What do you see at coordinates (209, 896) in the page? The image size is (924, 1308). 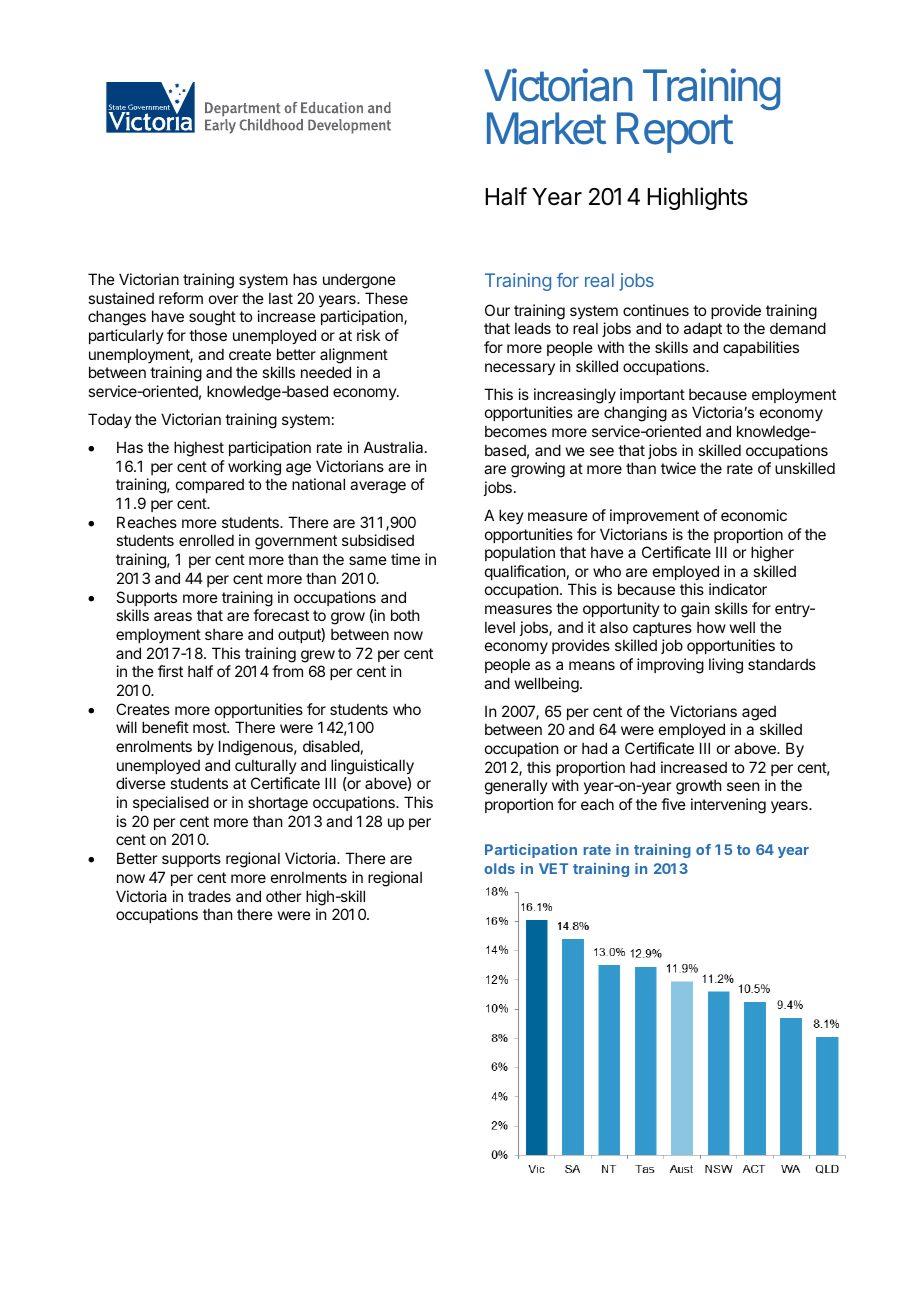 I see `trades` at bounding box center [209, 896].
